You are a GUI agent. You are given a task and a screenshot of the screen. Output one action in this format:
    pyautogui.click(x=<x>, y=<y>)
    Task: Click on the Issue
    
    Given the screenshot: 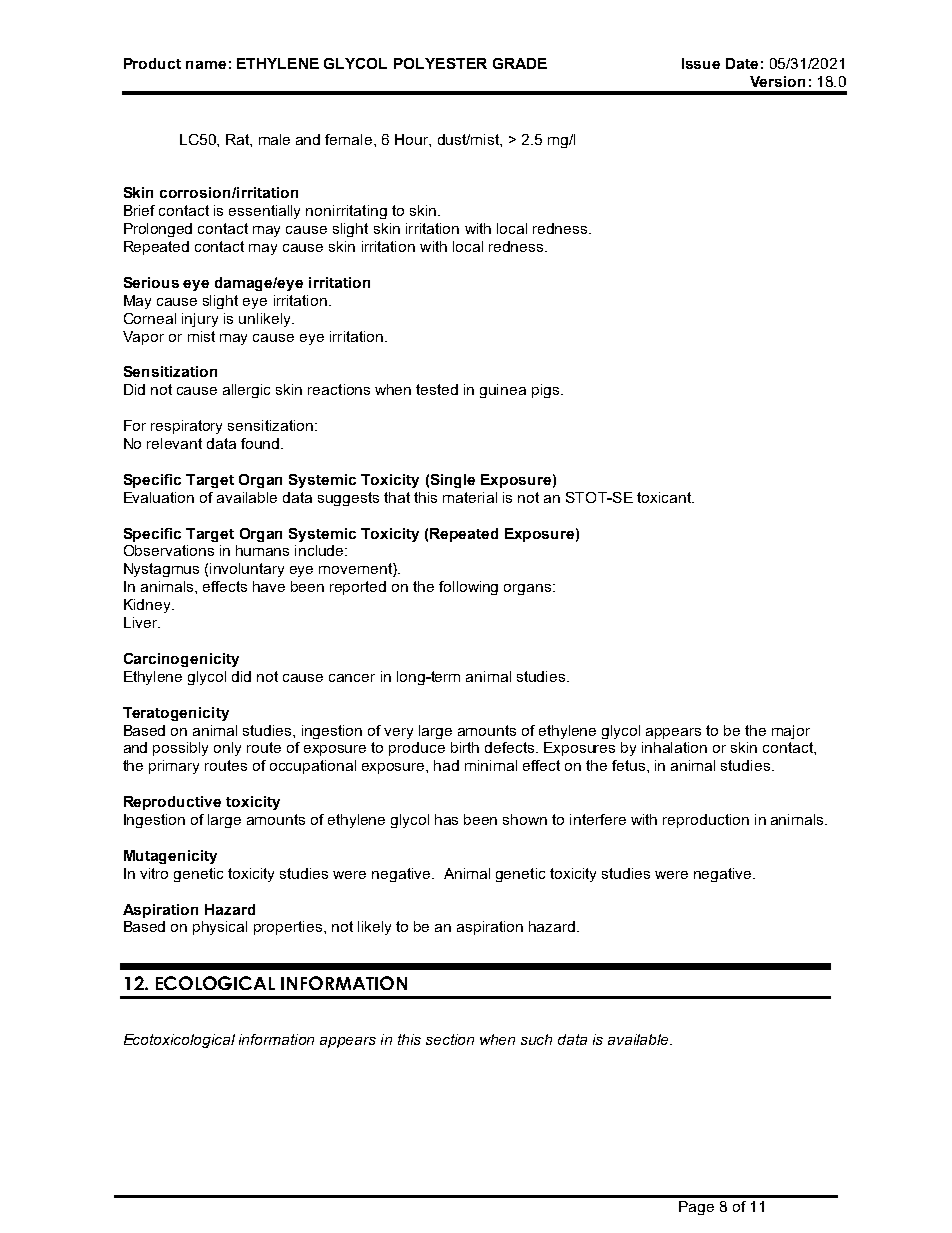 What is the action you would take?
    pyautogui.click(x=701, y=63)
